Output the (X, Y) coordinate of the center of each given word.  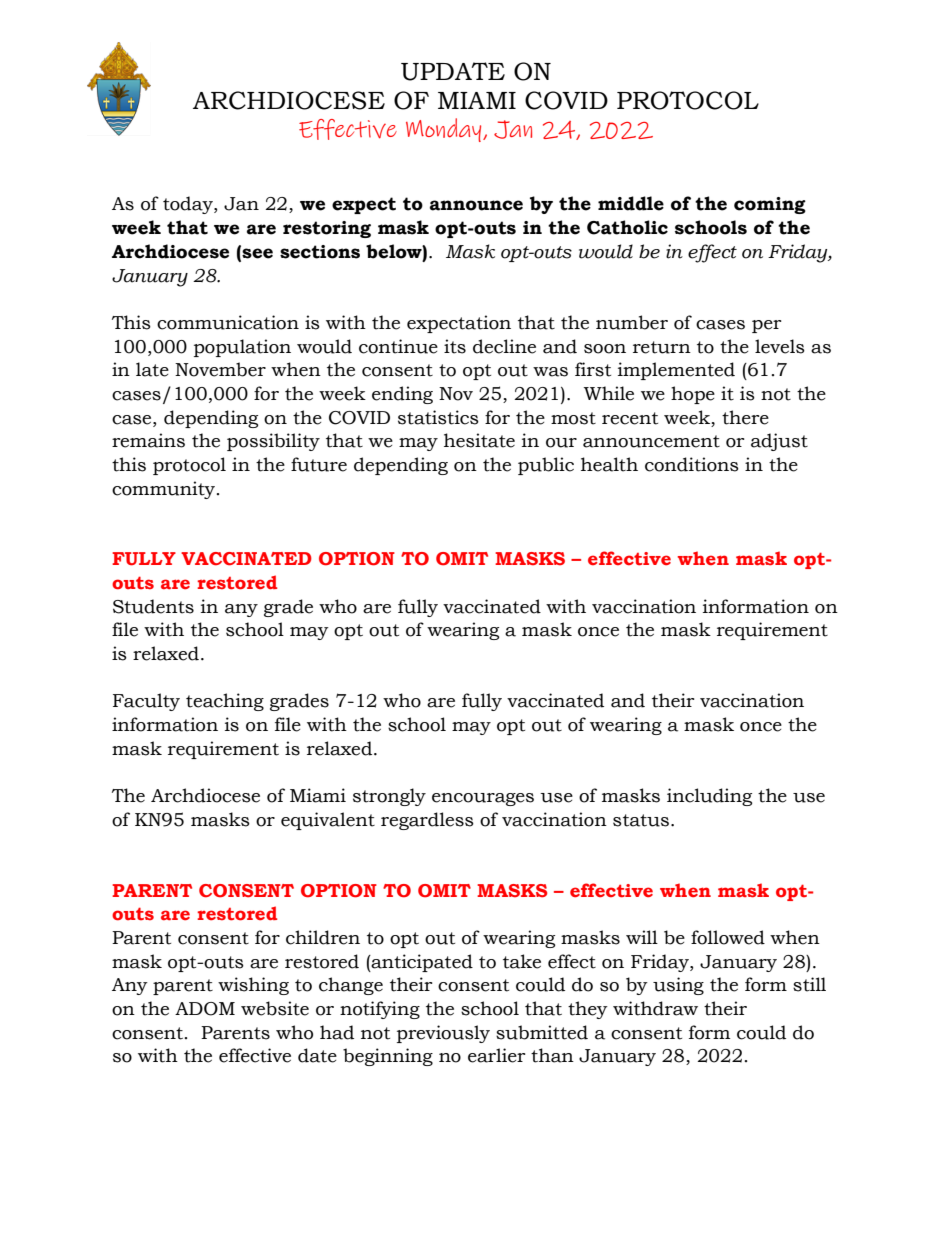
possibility (273, 442)
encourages (483, 799)
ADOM (205, 1009)
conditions (692, 464)
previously (443, 1034)
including (709, 797)
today (189, 205)
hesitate (479, 440)
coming (770, 205)
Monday (445, 130)
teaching (225, 702)
